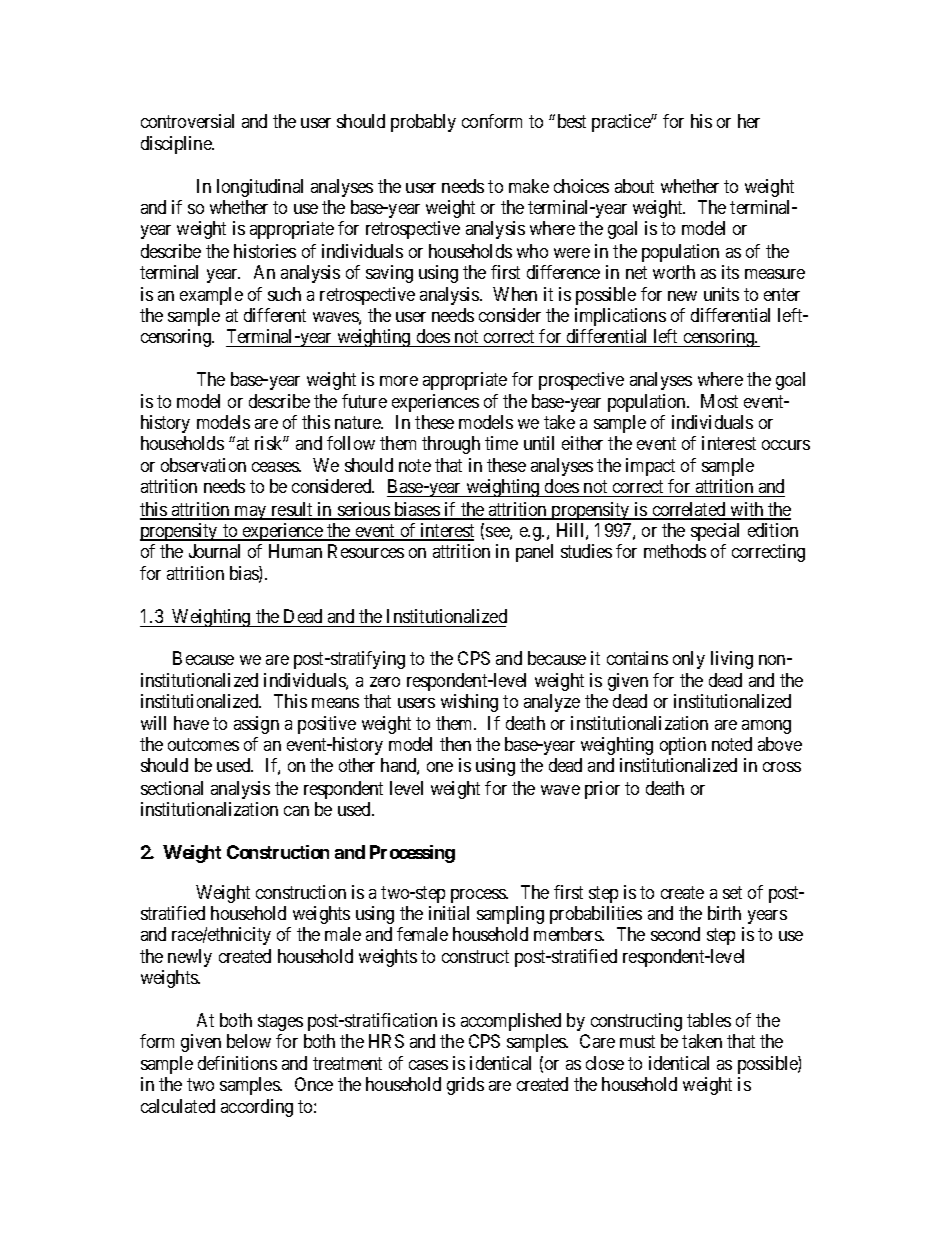  I want to click on probably, so click(423, 123).
